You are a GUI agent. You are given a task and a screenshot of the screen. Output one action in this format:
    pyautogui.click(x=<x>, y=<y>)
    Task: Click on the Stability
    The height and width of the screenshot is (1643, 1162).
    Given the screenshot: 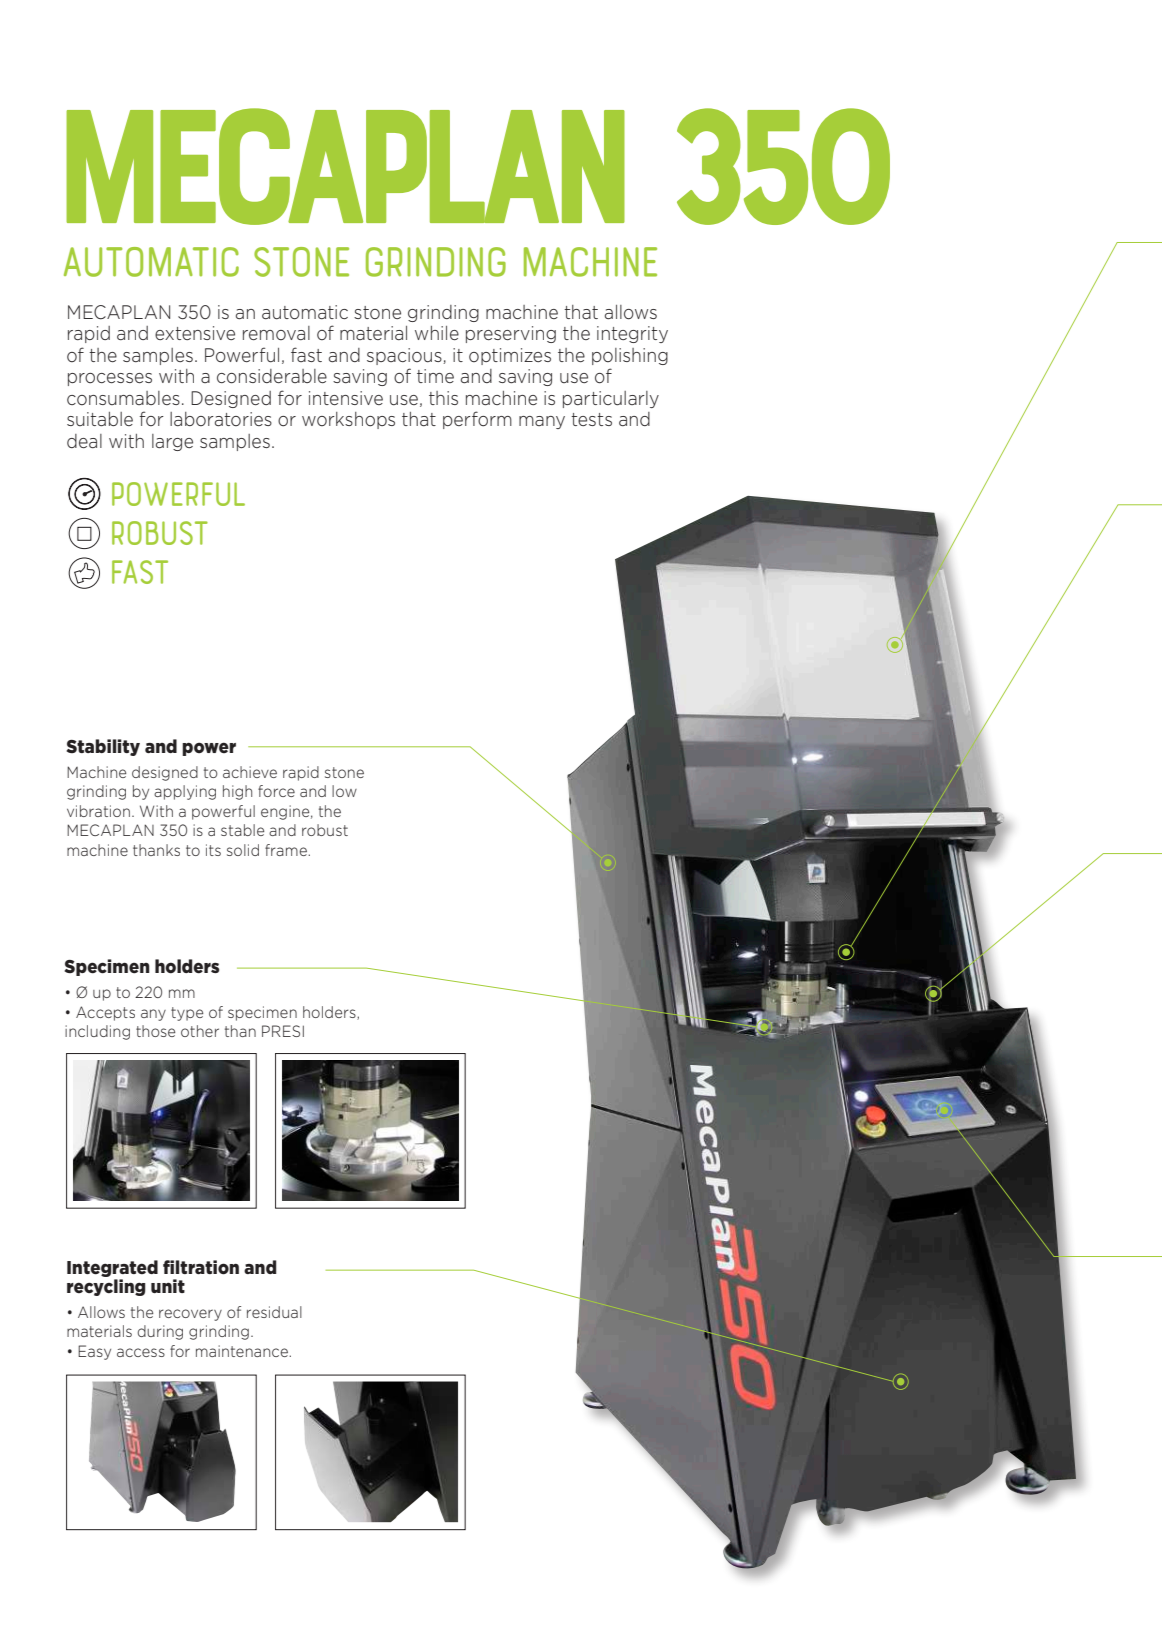 What is the action you would take?
    pyautogui.click(x=103, y=747)
